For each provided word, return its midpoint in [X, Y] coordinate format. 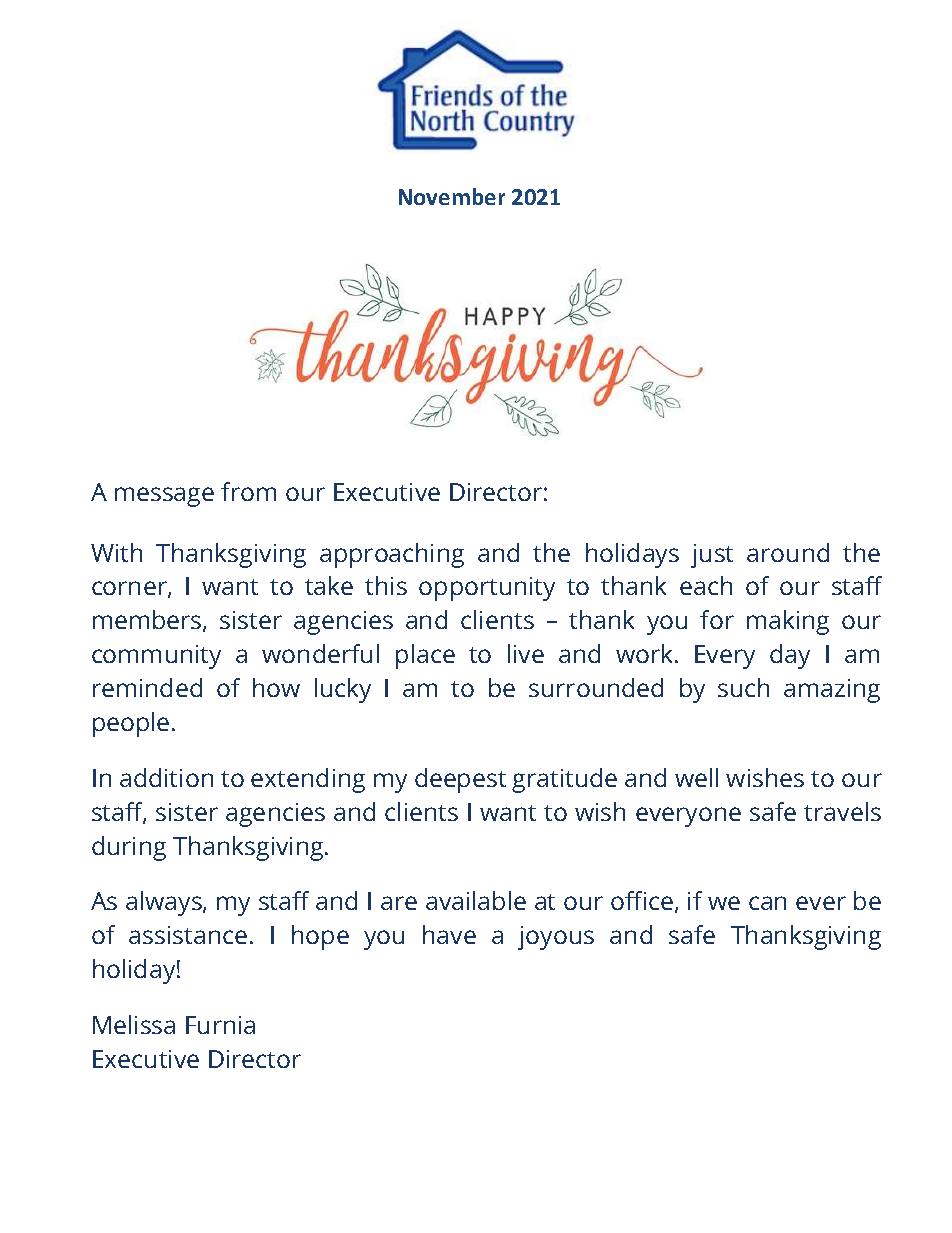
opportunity [487, 589]
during [129, 848]
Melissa [134, 1024]
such [743, 687]
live [526, 653]
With [116, 552]
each [706, 585]
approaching [392, 555]
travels [842, 811]
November [452, 196]
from [248, 491]
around [788, 552]
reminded [147, 687]
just [712, 556]
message [164, 497]
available [476, 900]
